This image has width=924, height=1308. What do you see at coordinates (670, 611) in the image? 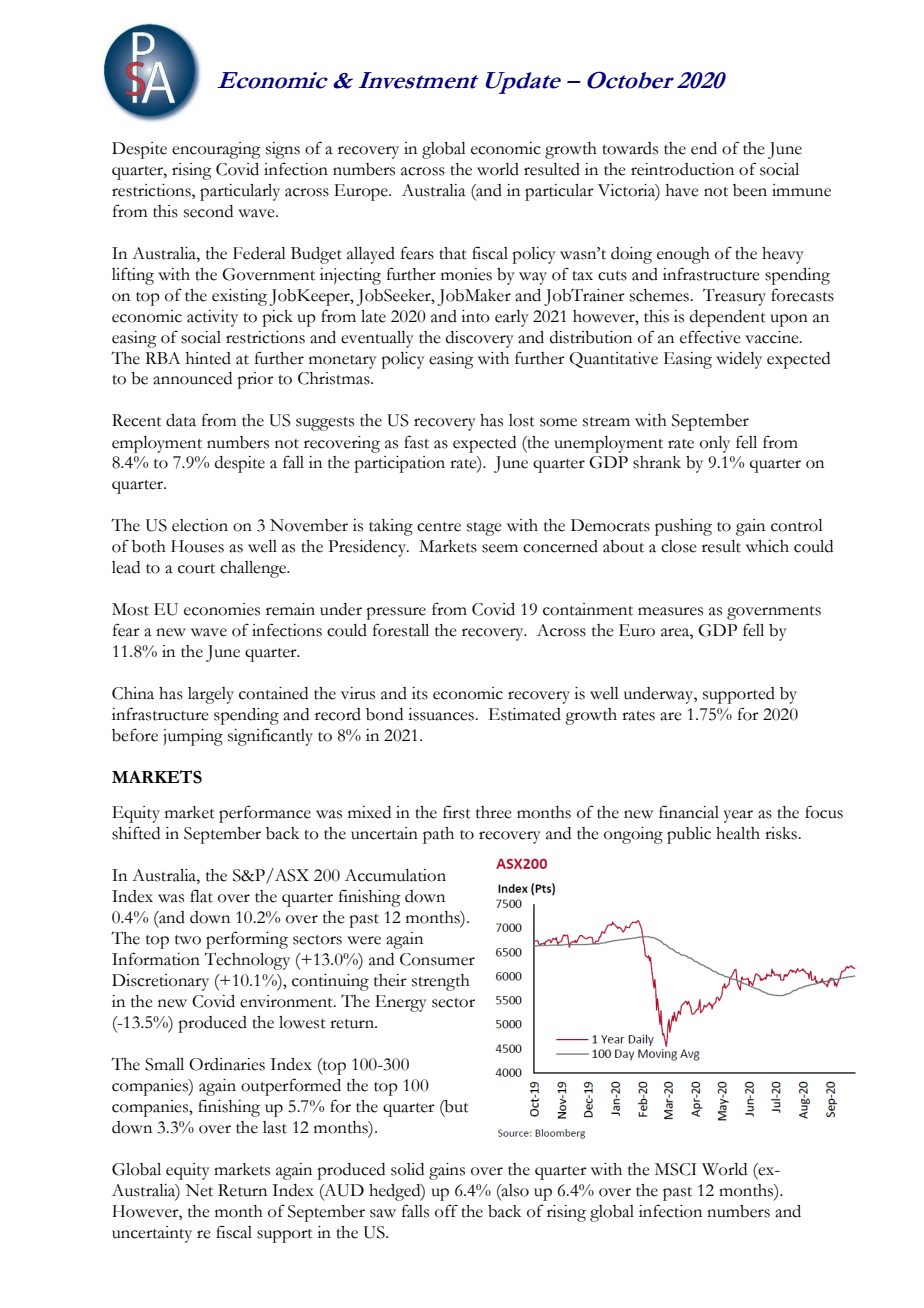
I see `measures` at bounding box center [670, 611].
